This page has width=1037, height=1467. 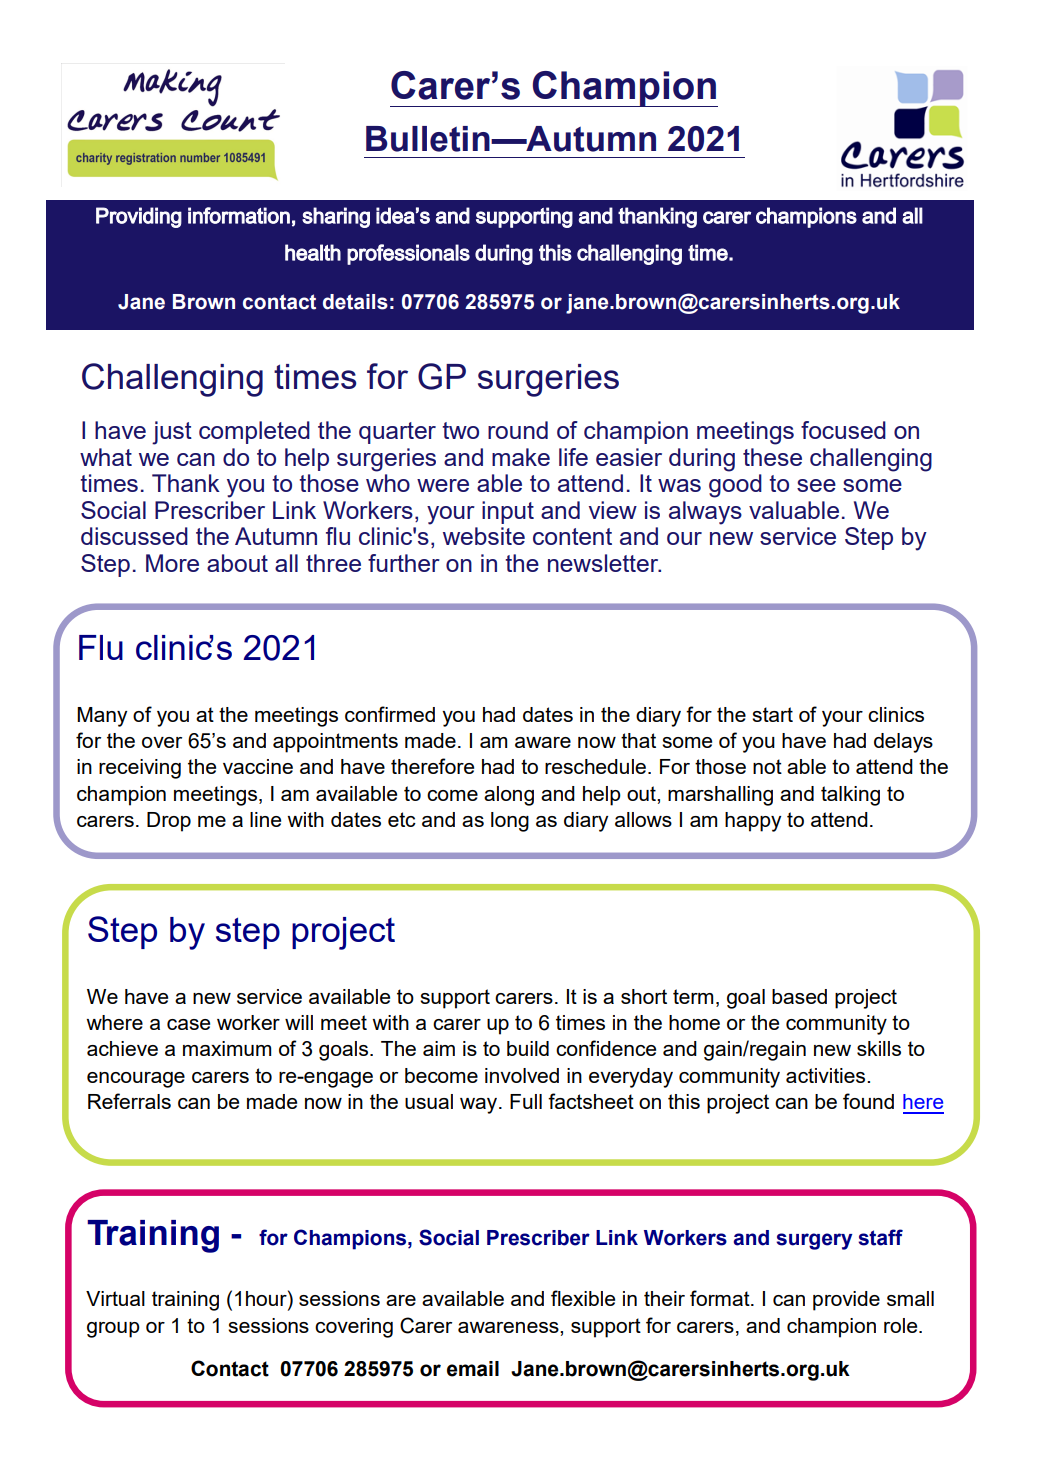 I want to click on talking, so click(x=850, y=796).
